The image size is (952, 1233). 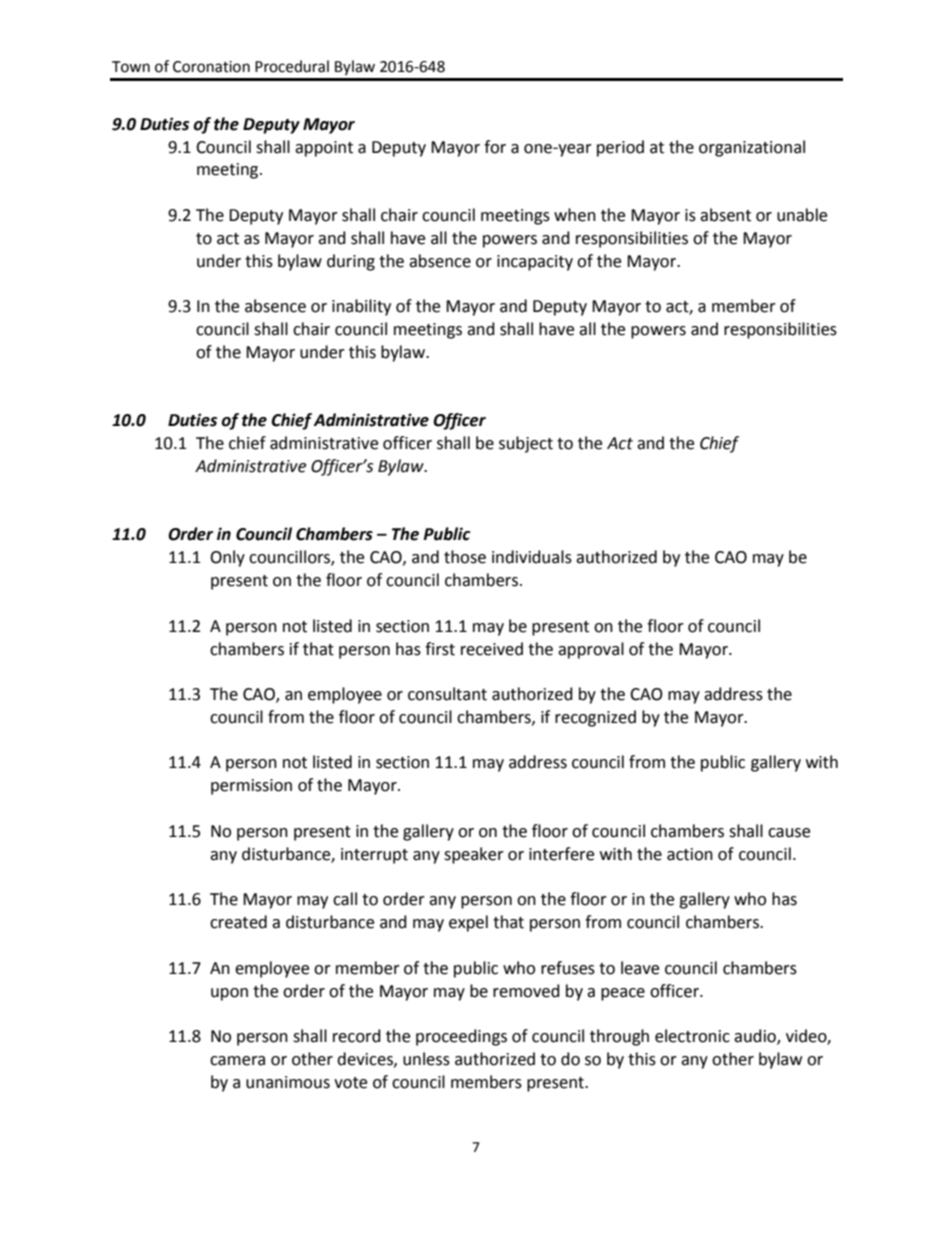 What do you see at coordinates (465, 557) in the screenshot?
I see `those` at bounding box center [465, 557].
